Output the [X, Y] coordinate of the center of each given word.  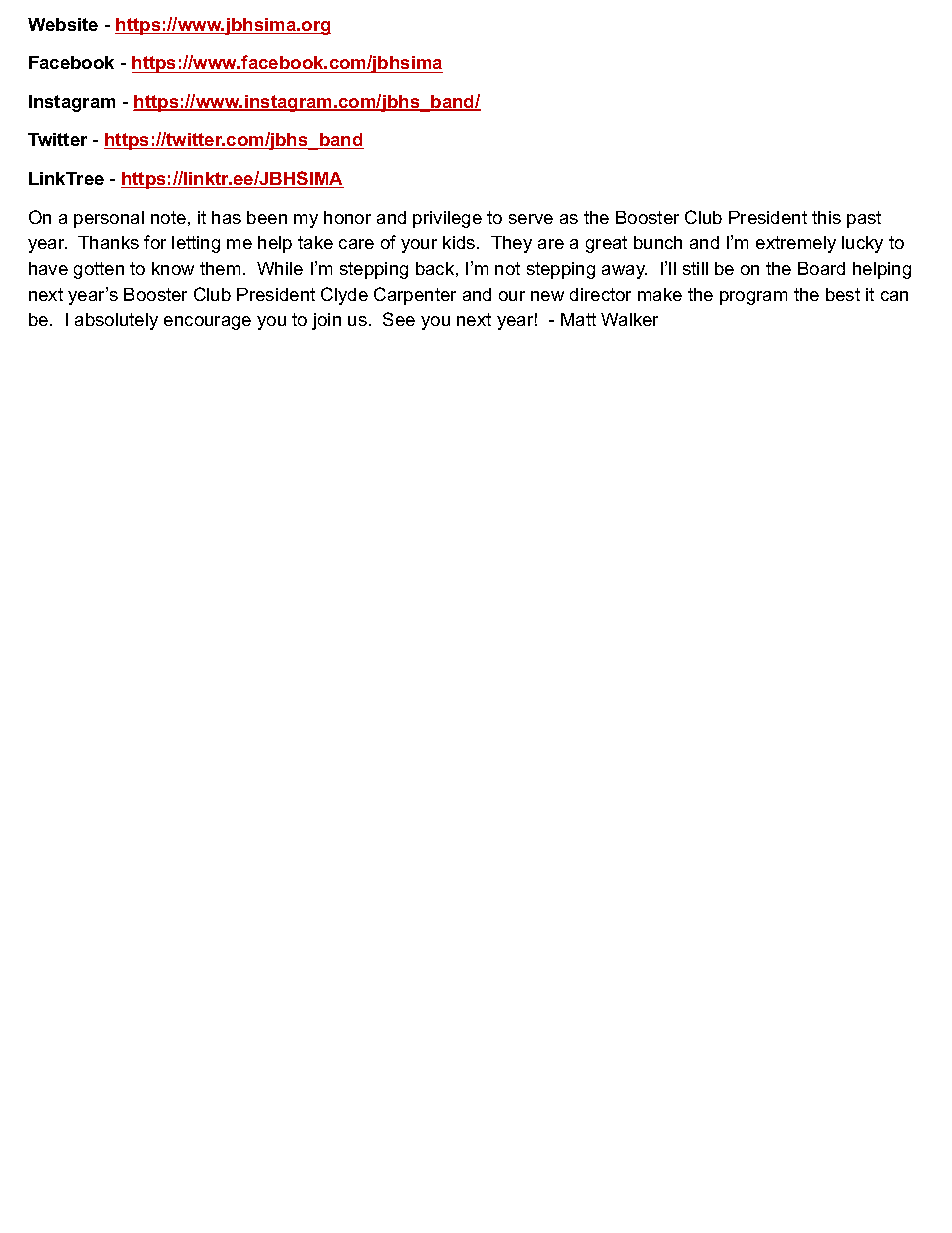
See [399, 319]
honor [347, 217]
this [826, 217]
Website [63, 24]
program [753, 298]
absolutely [116, 321]
